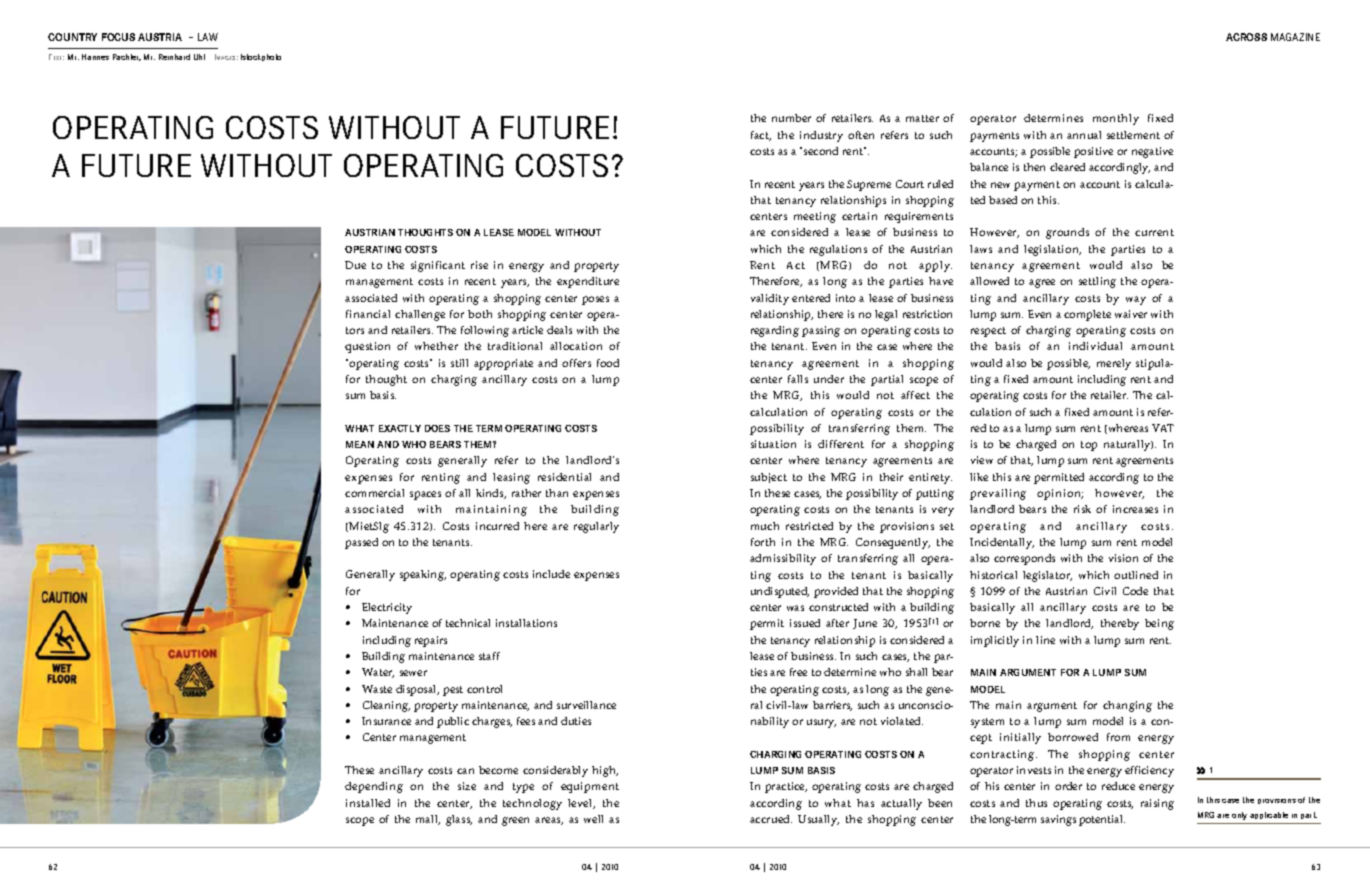 The height and width of the document is (896, 1370). Describe the element at coordinates (368, 314) in the document. I see `financial` at that location.
